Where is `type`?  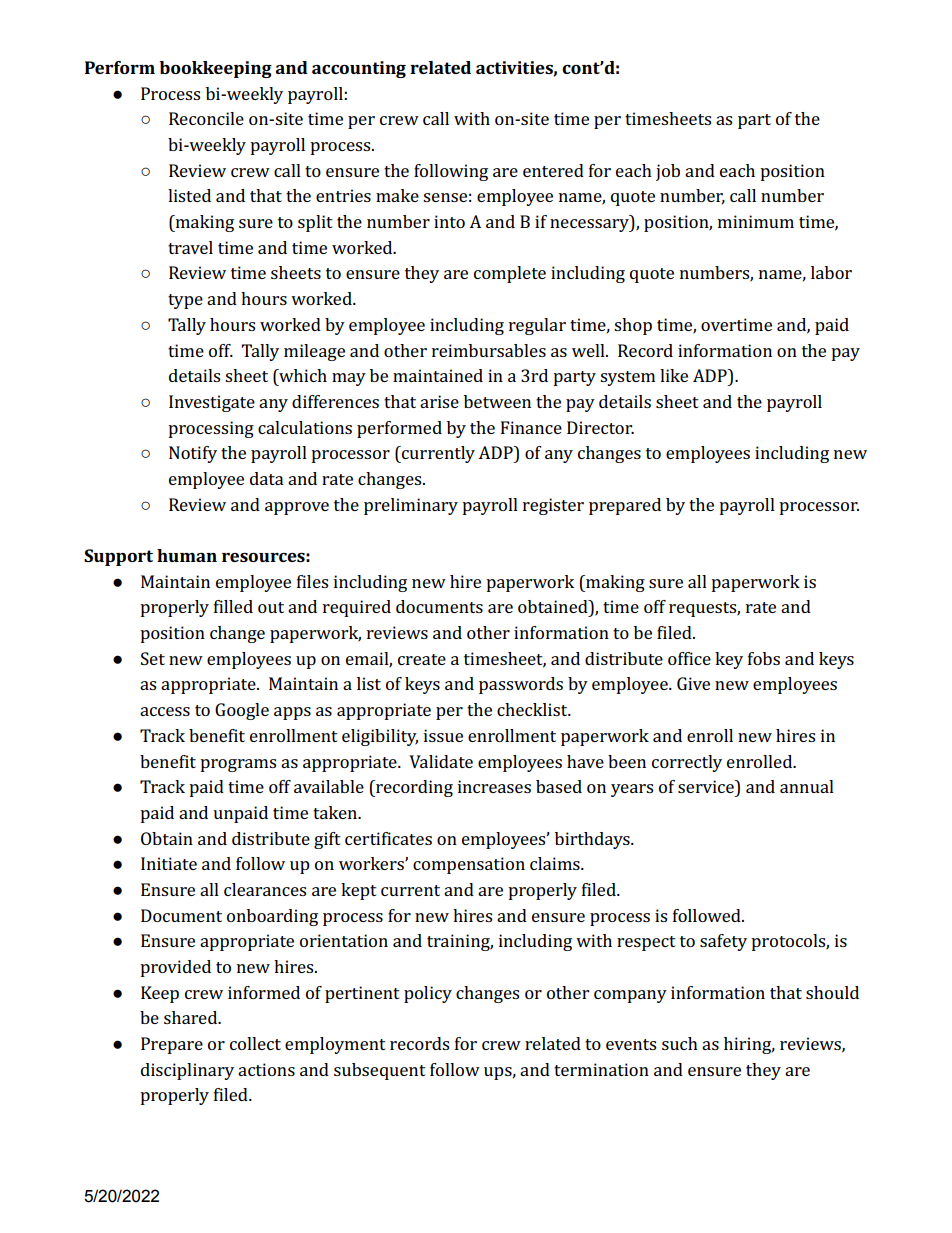
type is located at coordinates (185, 301).
